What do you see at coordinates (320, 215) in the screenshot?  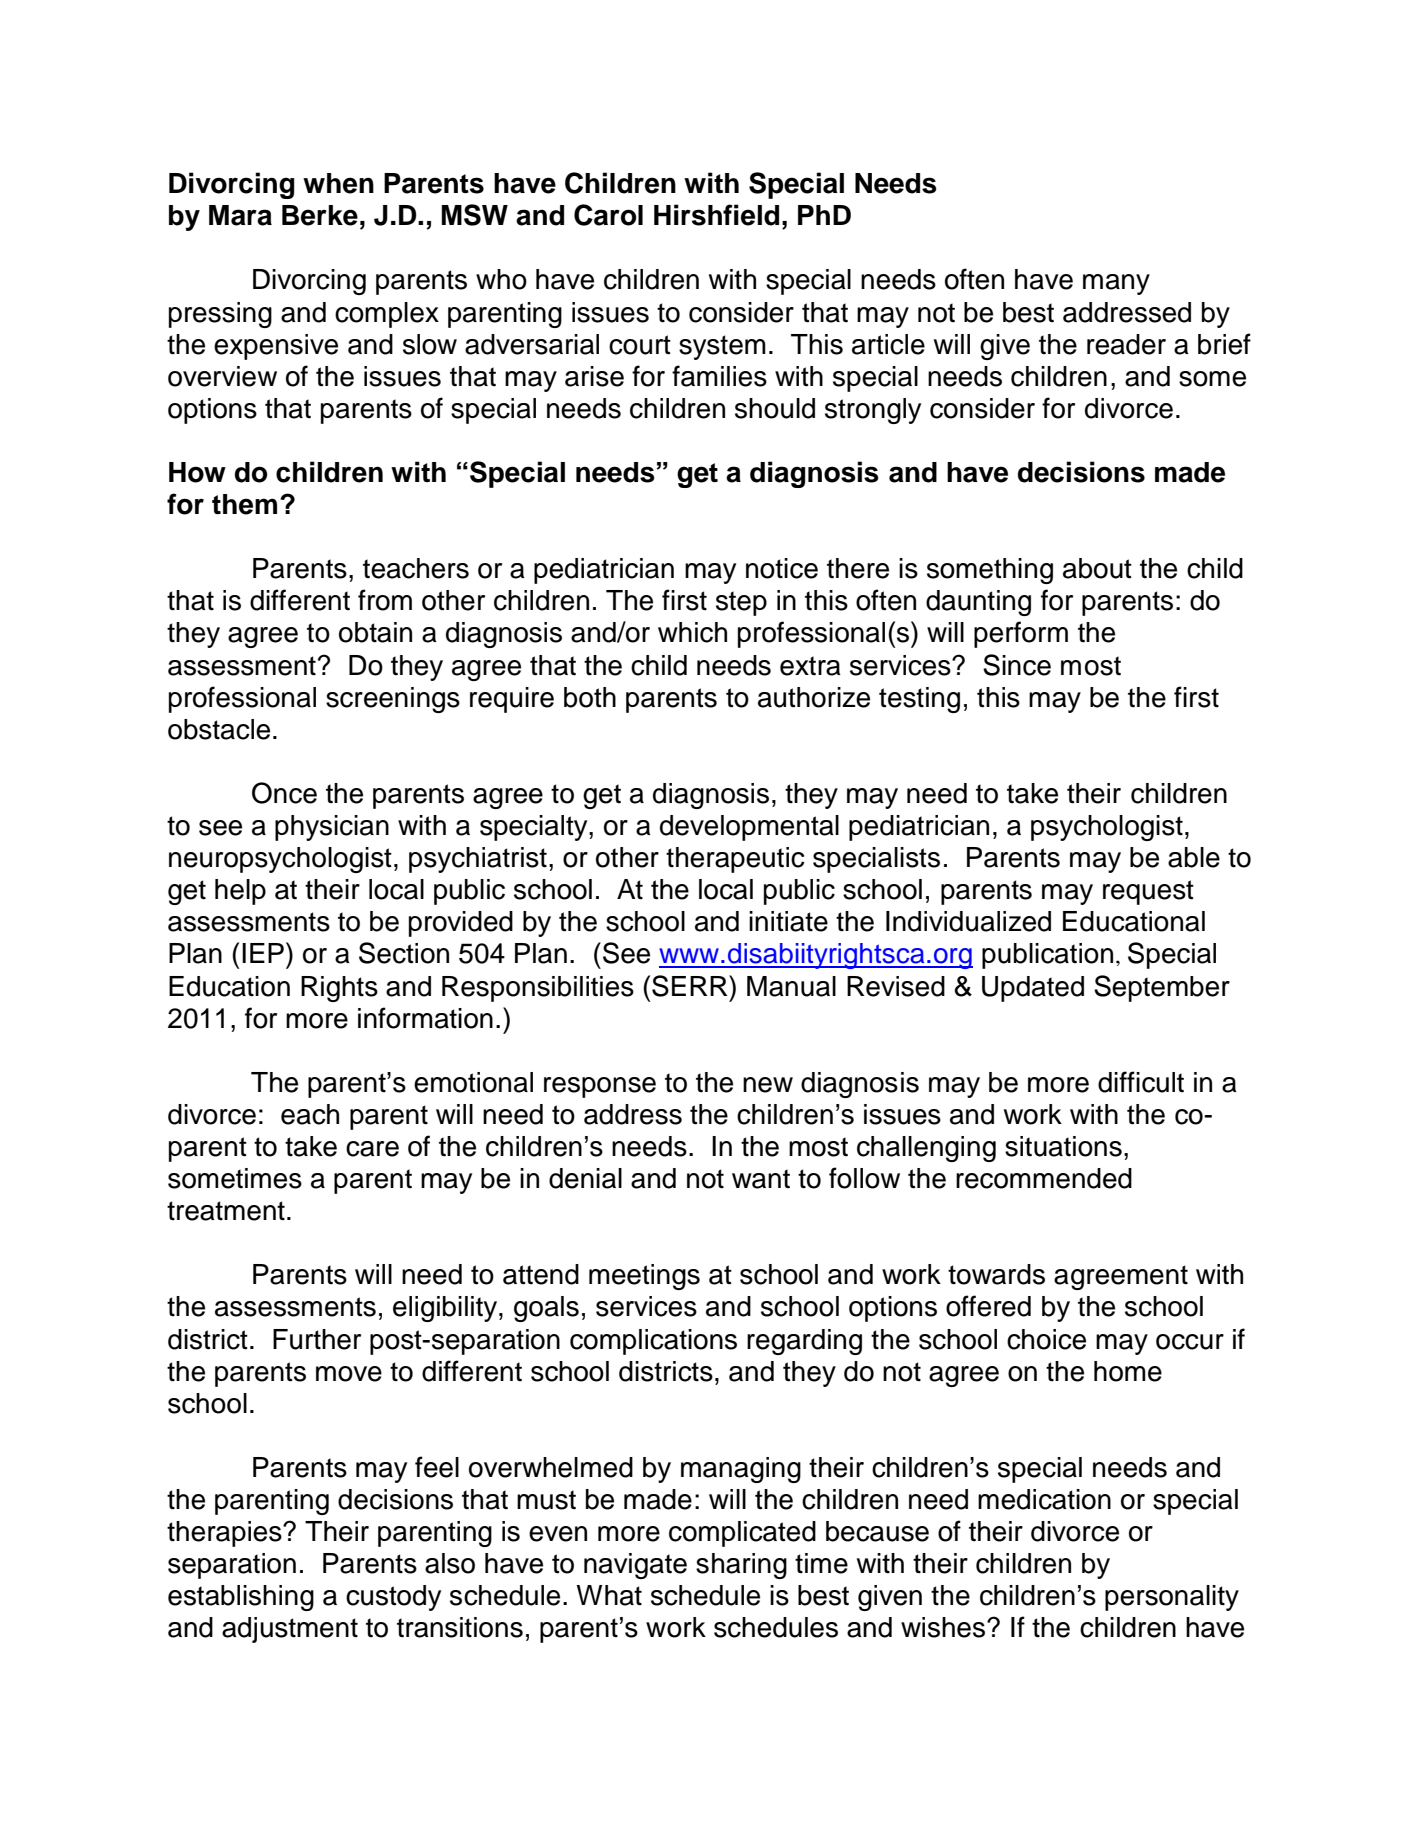 I see `Berke` at bounding box center [320, 215].
